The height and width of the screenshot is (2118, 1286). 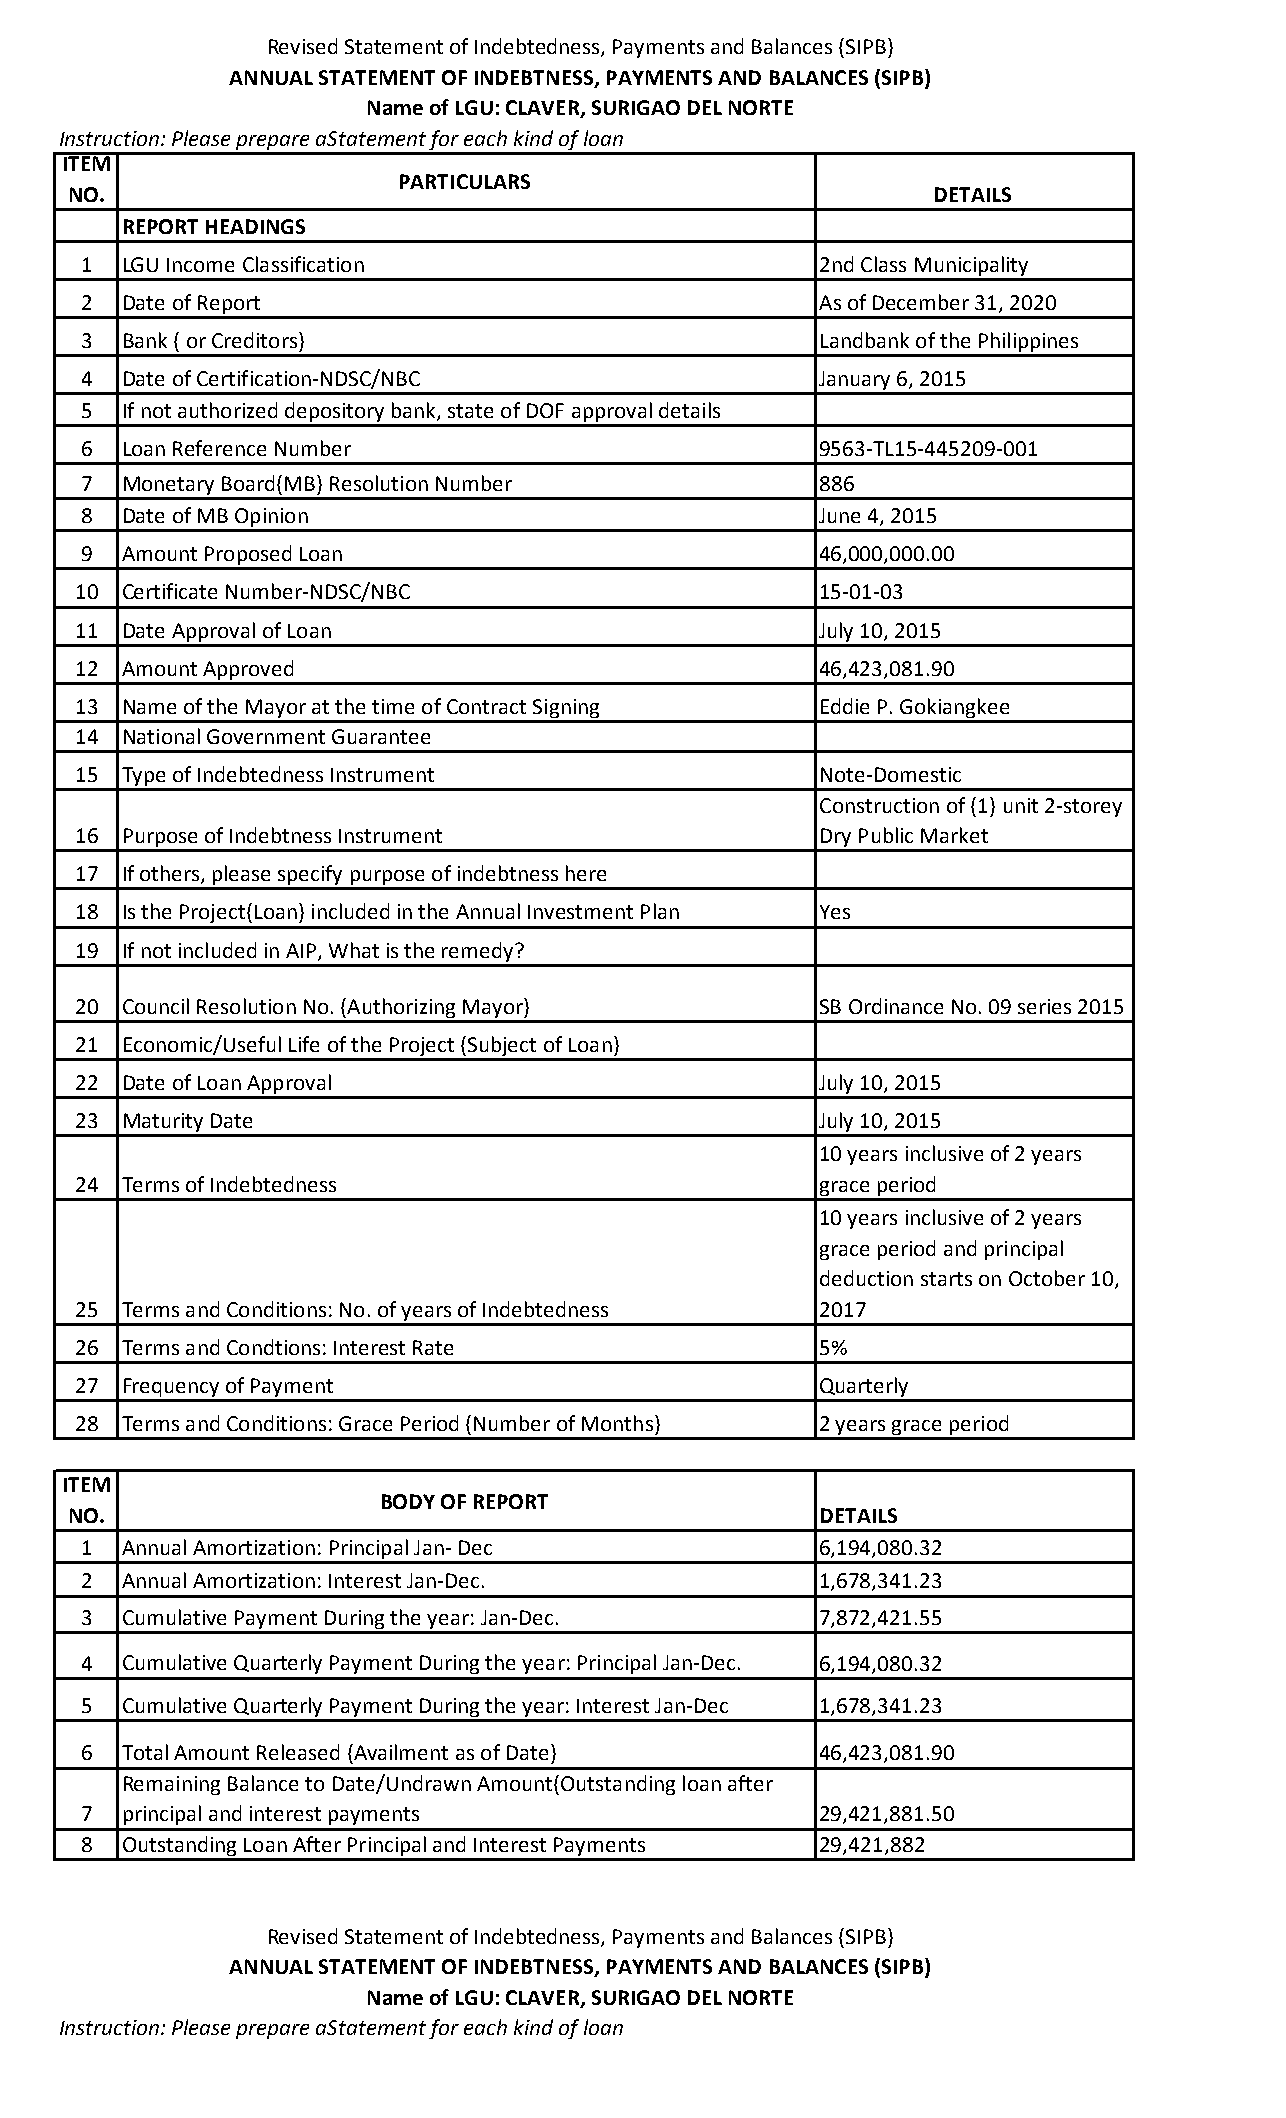 I want to click on deduction, so click(x=866, y=1278).
